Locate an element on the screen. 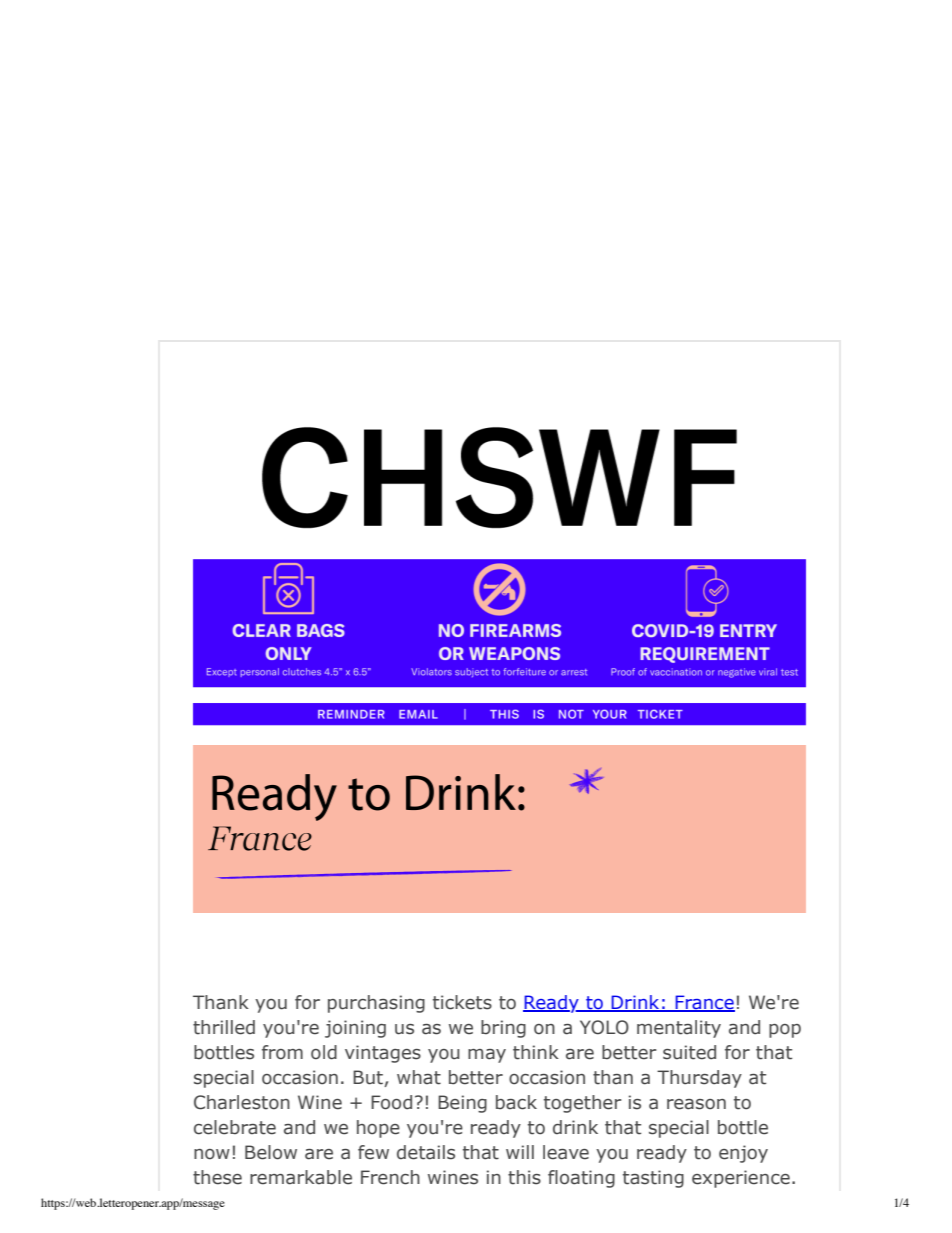 The height and width of the screenshot is (1233, 952). think is located at coordinates (536, 1052).
